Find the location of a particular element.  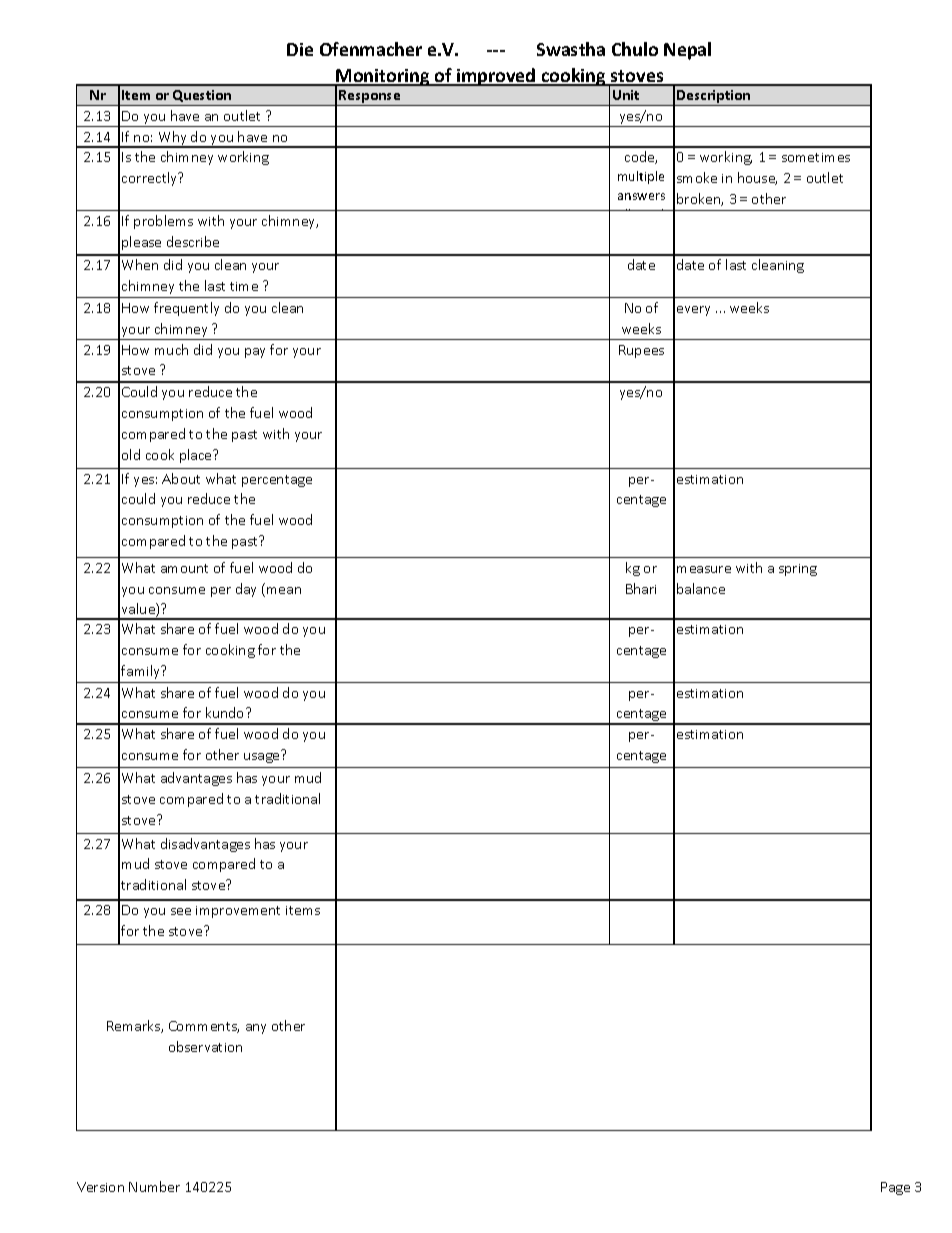

any is located at coordinates (256, 1029).
